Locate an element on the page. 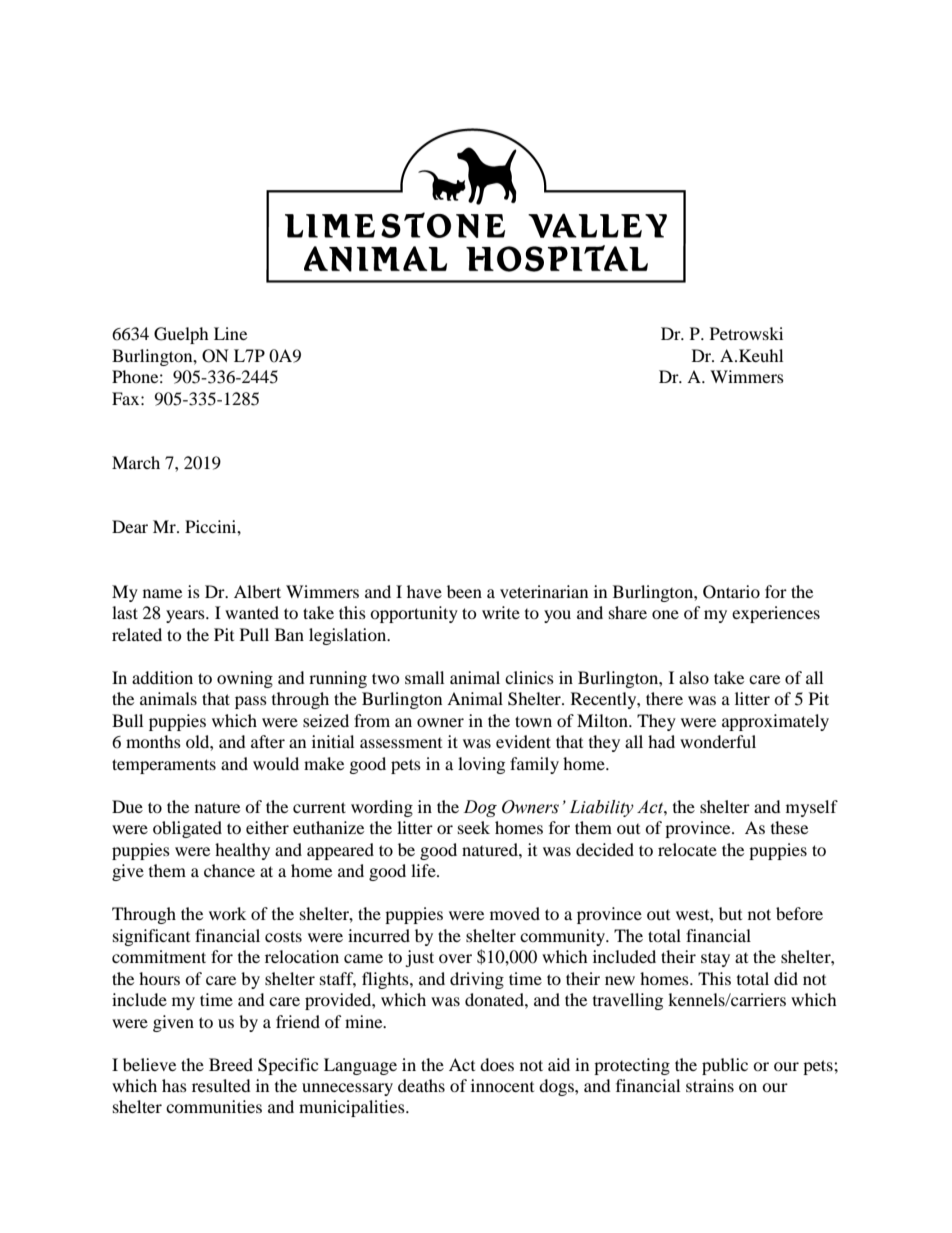 This image has height=1233, width=952. strains is located at coordinates (710, 1085).
